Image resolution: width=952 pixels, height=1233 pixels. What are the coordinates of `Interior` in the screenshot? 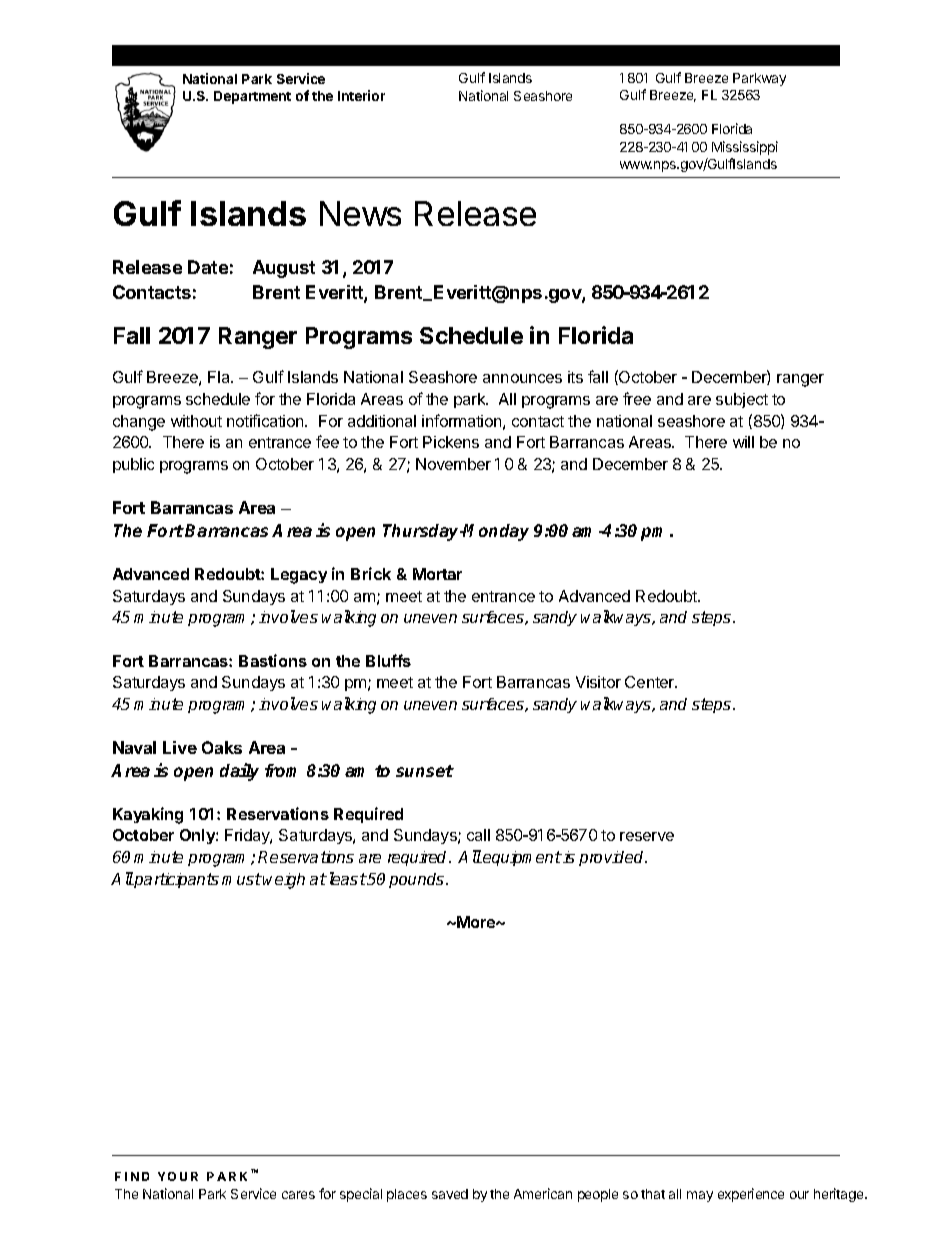 It's located at (361, 95).
